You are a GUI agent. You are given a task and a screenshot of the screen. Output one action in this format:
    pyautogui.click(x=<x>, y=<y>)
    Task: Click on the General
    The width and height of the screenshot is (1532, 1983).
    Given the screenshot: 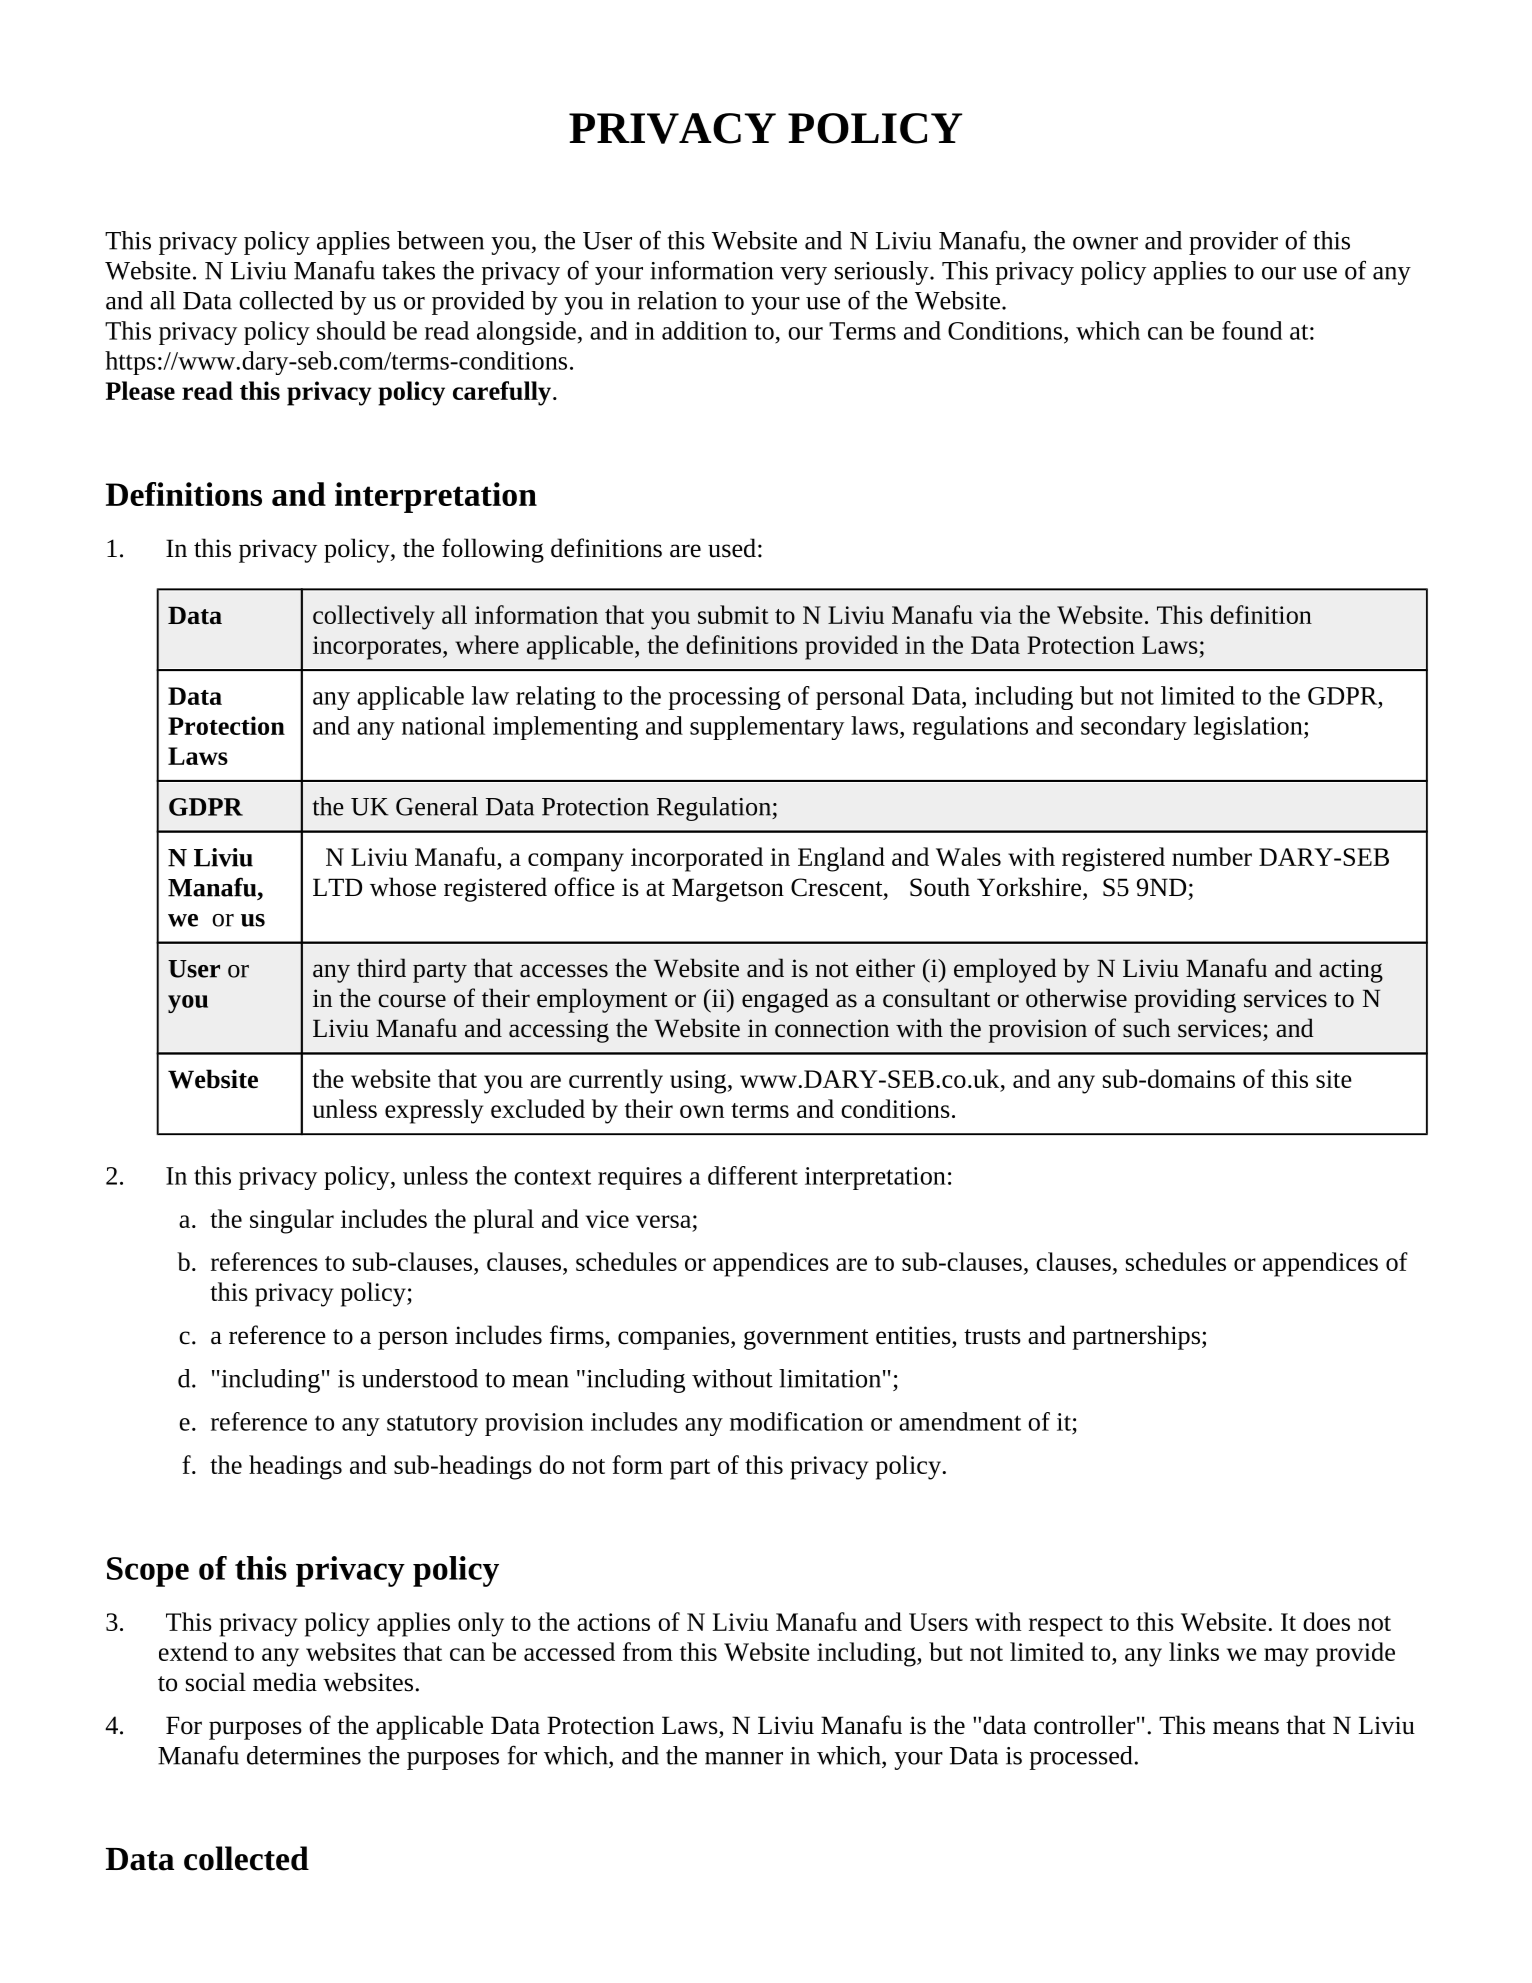 What is the action you would take?
    pyautogui.click(x=437, y=806)
